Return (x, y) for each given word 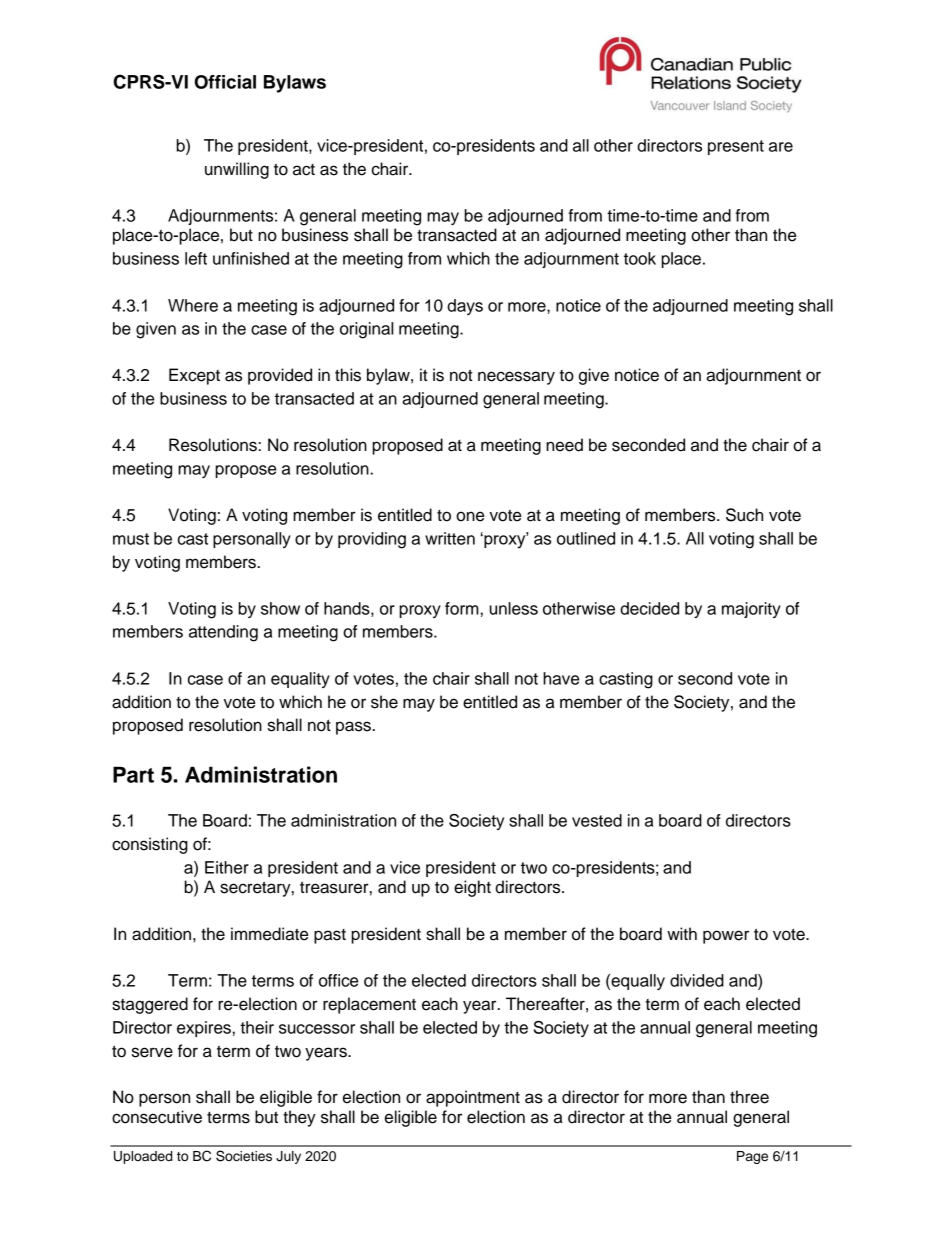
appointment (473, 1098)
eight (472, 888)
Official (225, 82)
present (736, 147)
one (470, 516)
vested (597, 820)
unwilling (237, 170)
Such (744, 515)
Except (194, 376)
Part (133, 774)
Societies (244, 1156)
